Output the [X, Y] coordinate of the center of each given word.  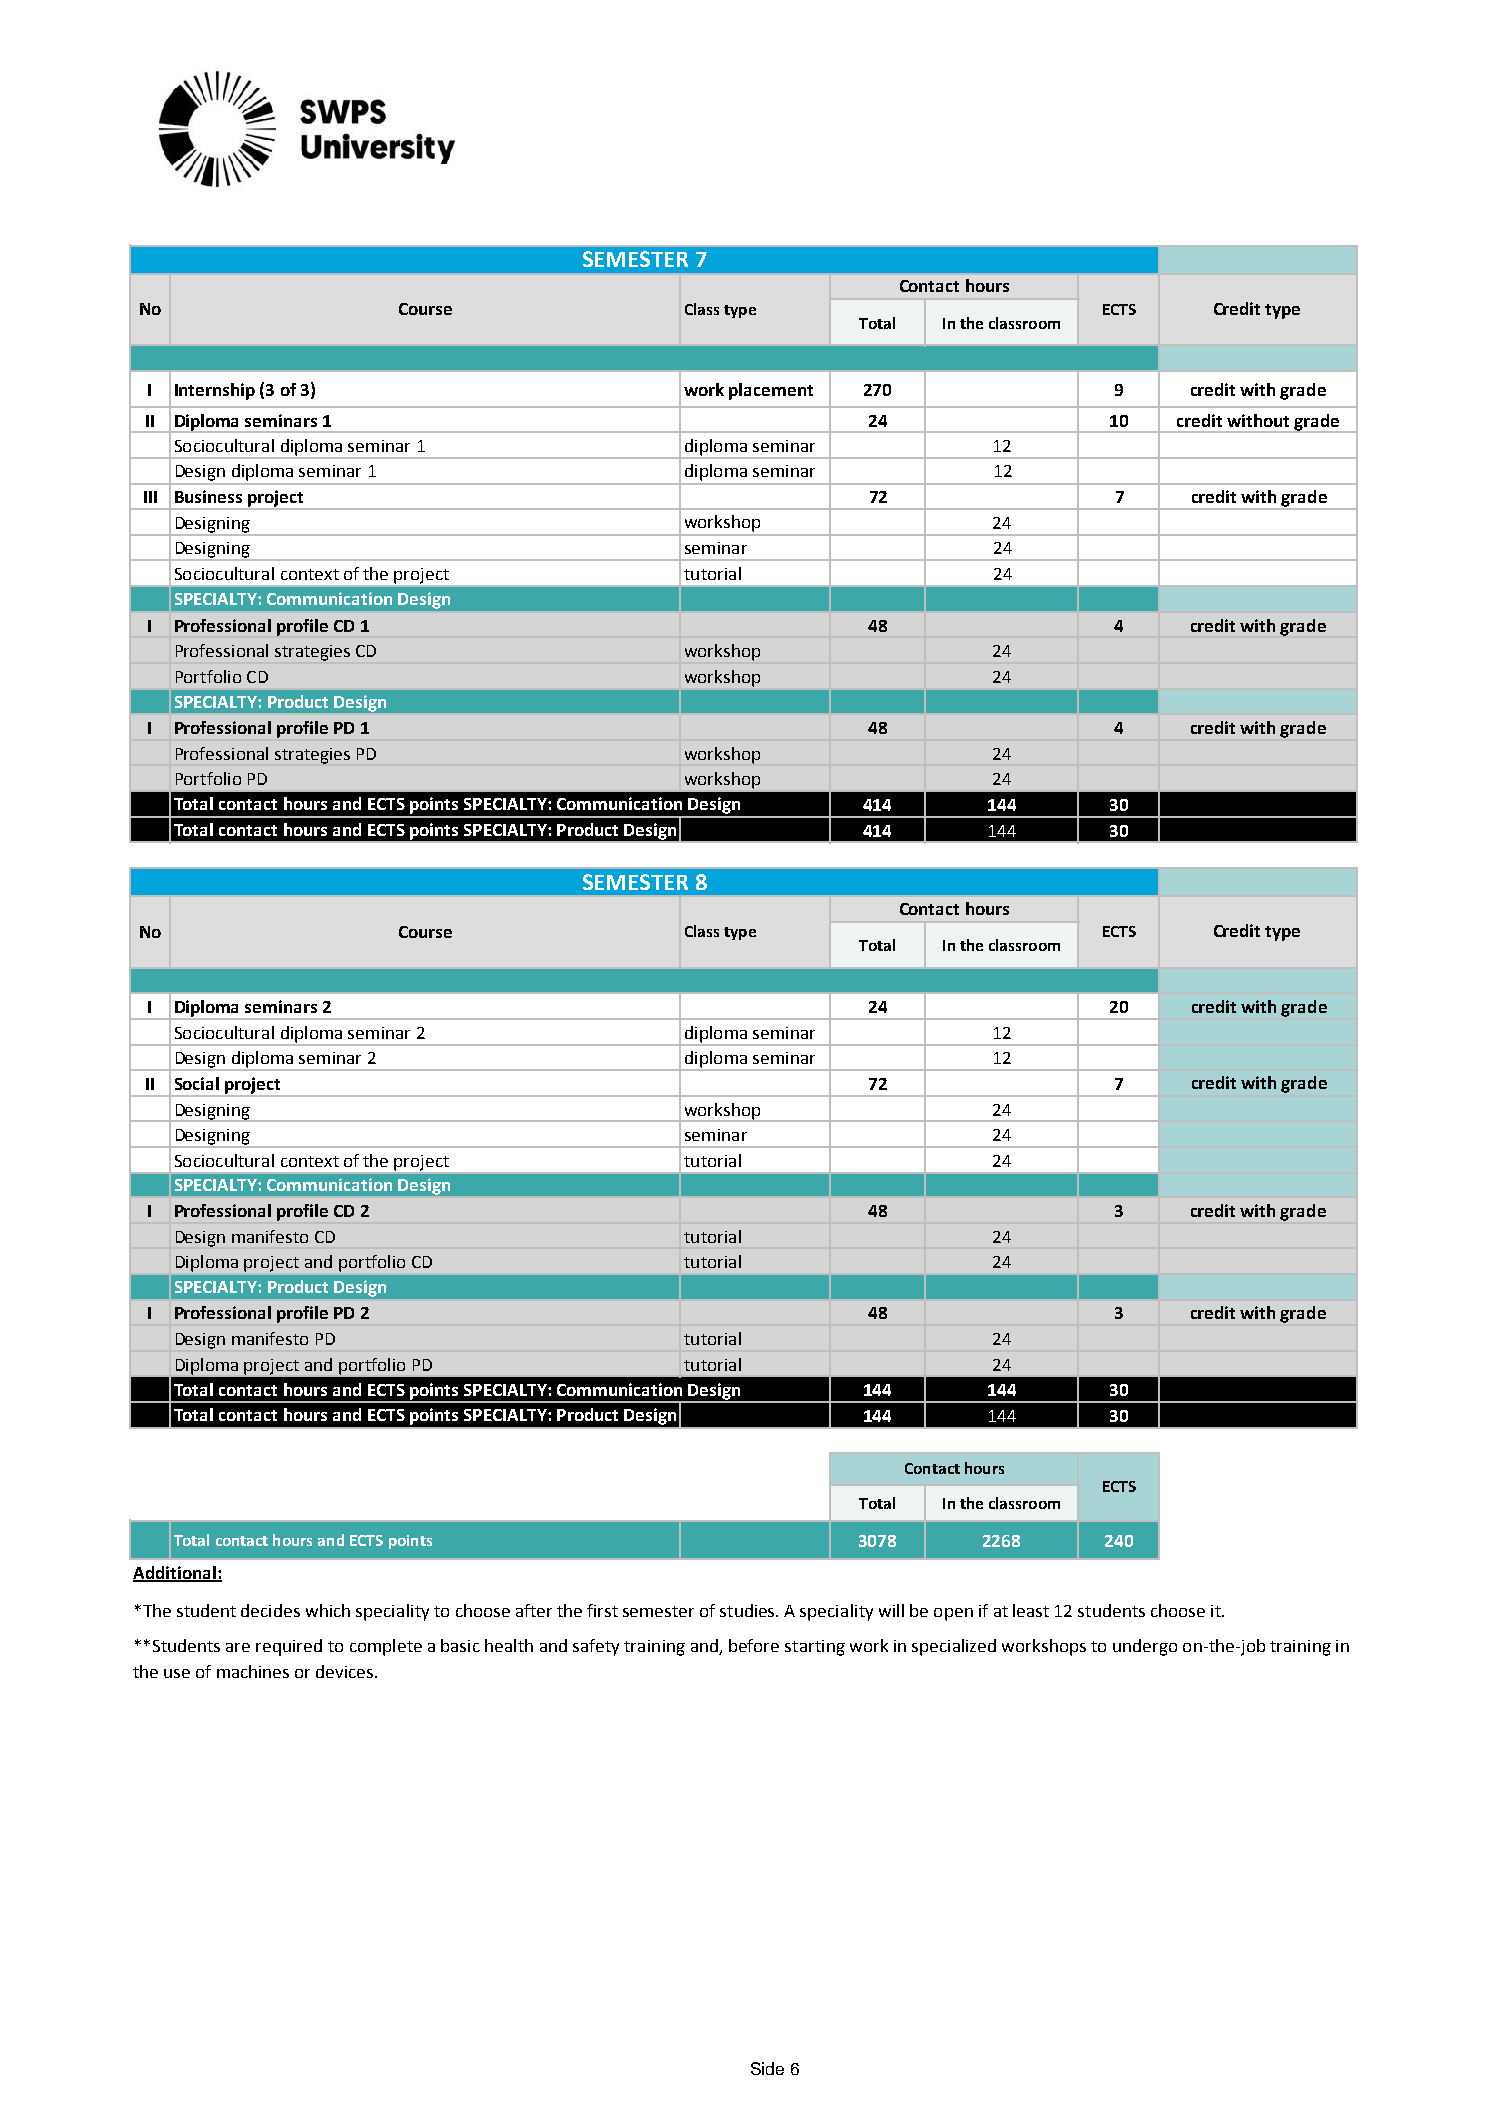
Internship [215, 391]
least [1031, 1610]
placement [771, 391]
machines [253, 1671]
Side [767, 2068]
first [602, 1610]
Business [208, 496]
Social [197, 1083]
